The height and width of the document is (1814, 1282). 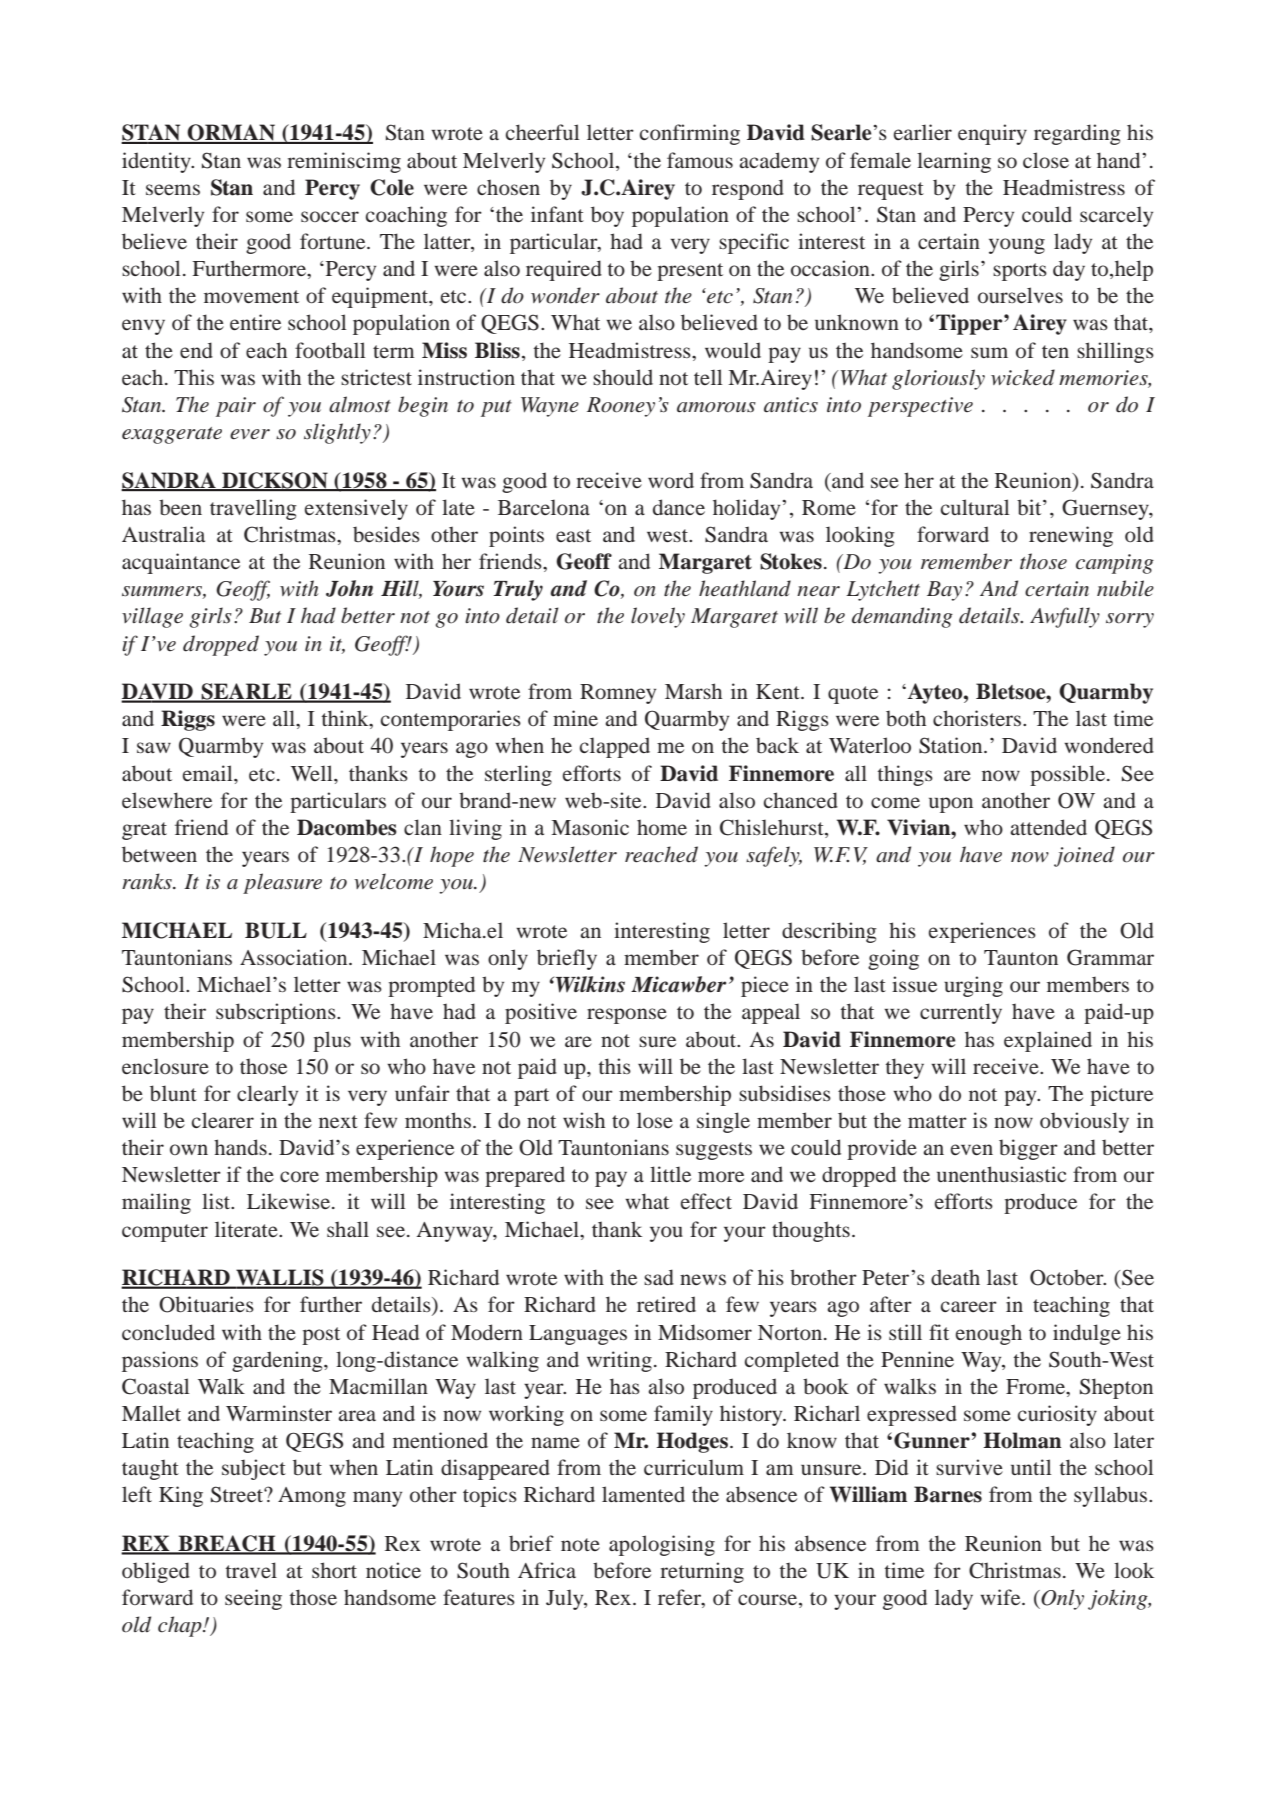 I want to click on Awfully, so click(x=1065, y=617).
